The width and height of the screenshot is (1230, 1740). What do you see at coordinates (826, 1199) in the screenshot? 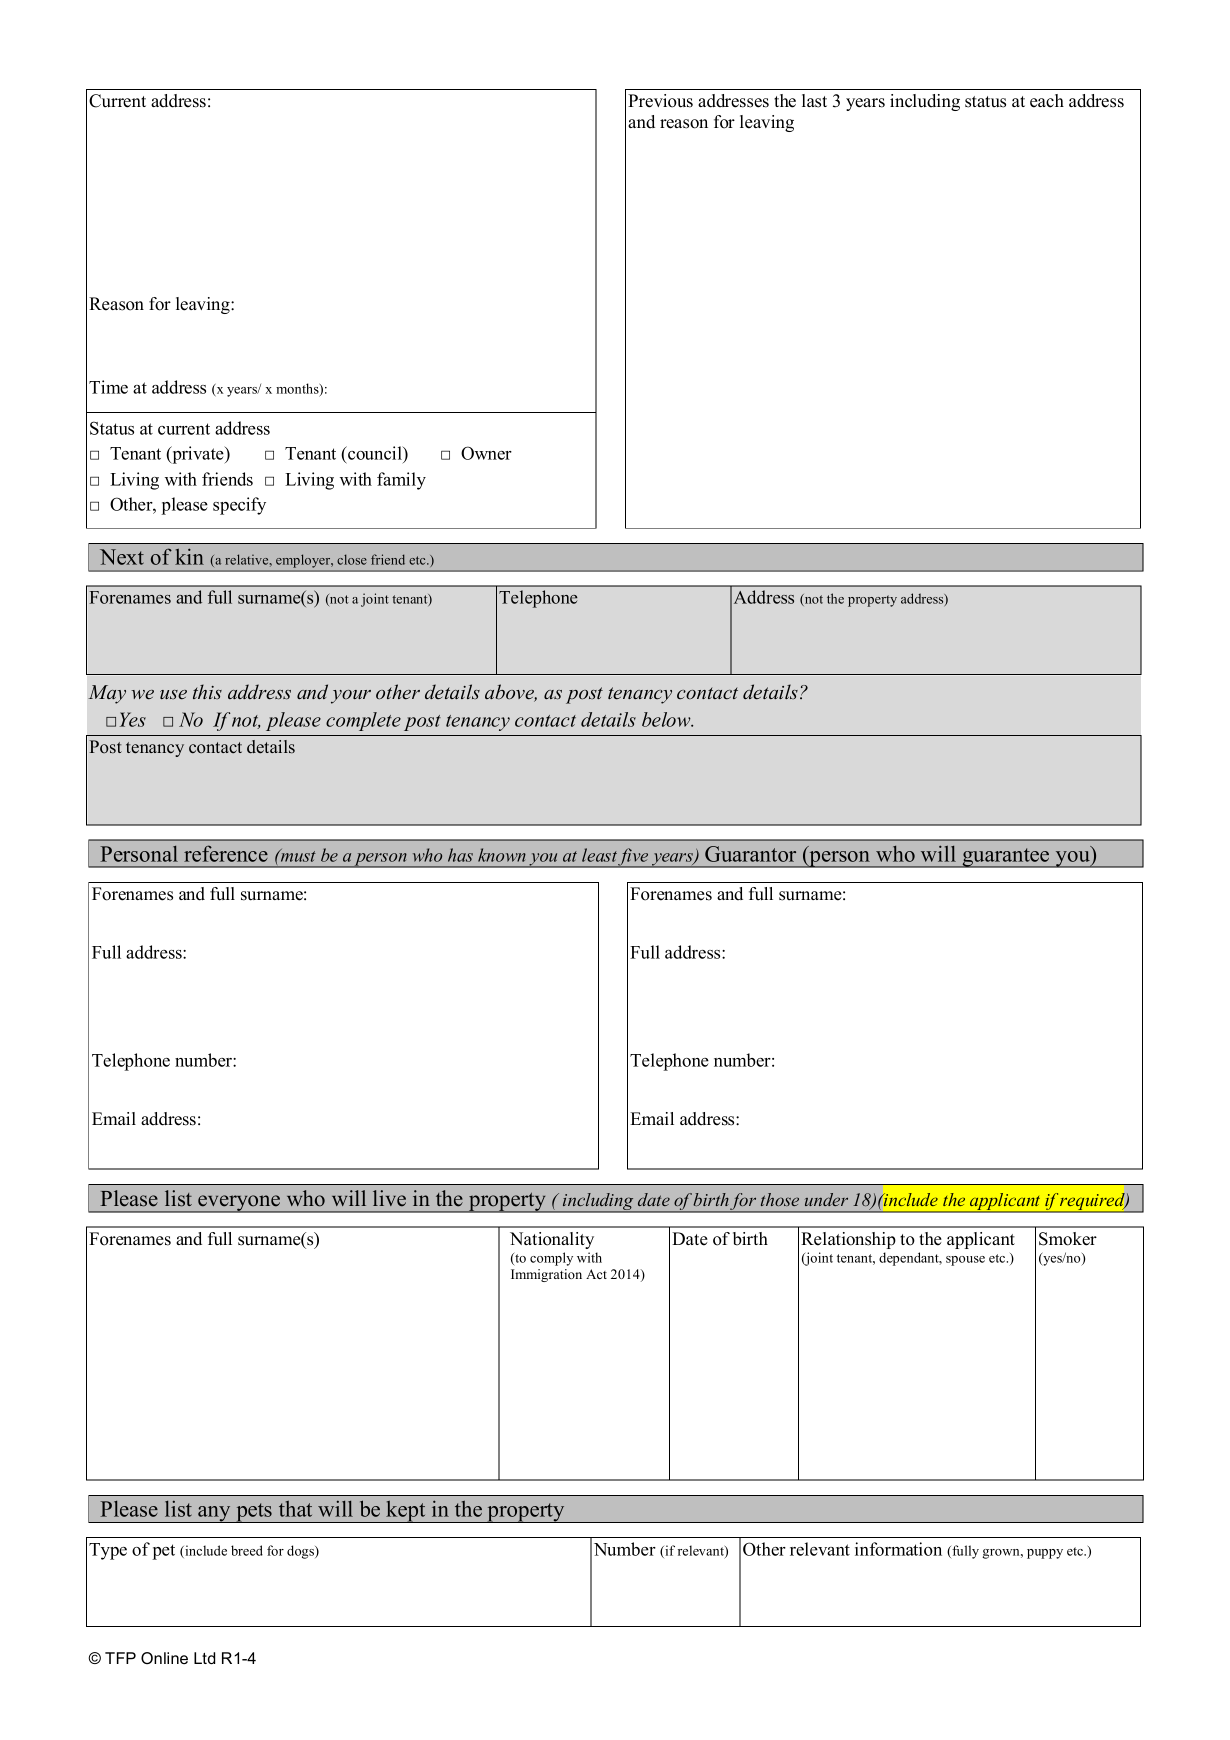
I see `under` at bounding box center [826, 1199].
